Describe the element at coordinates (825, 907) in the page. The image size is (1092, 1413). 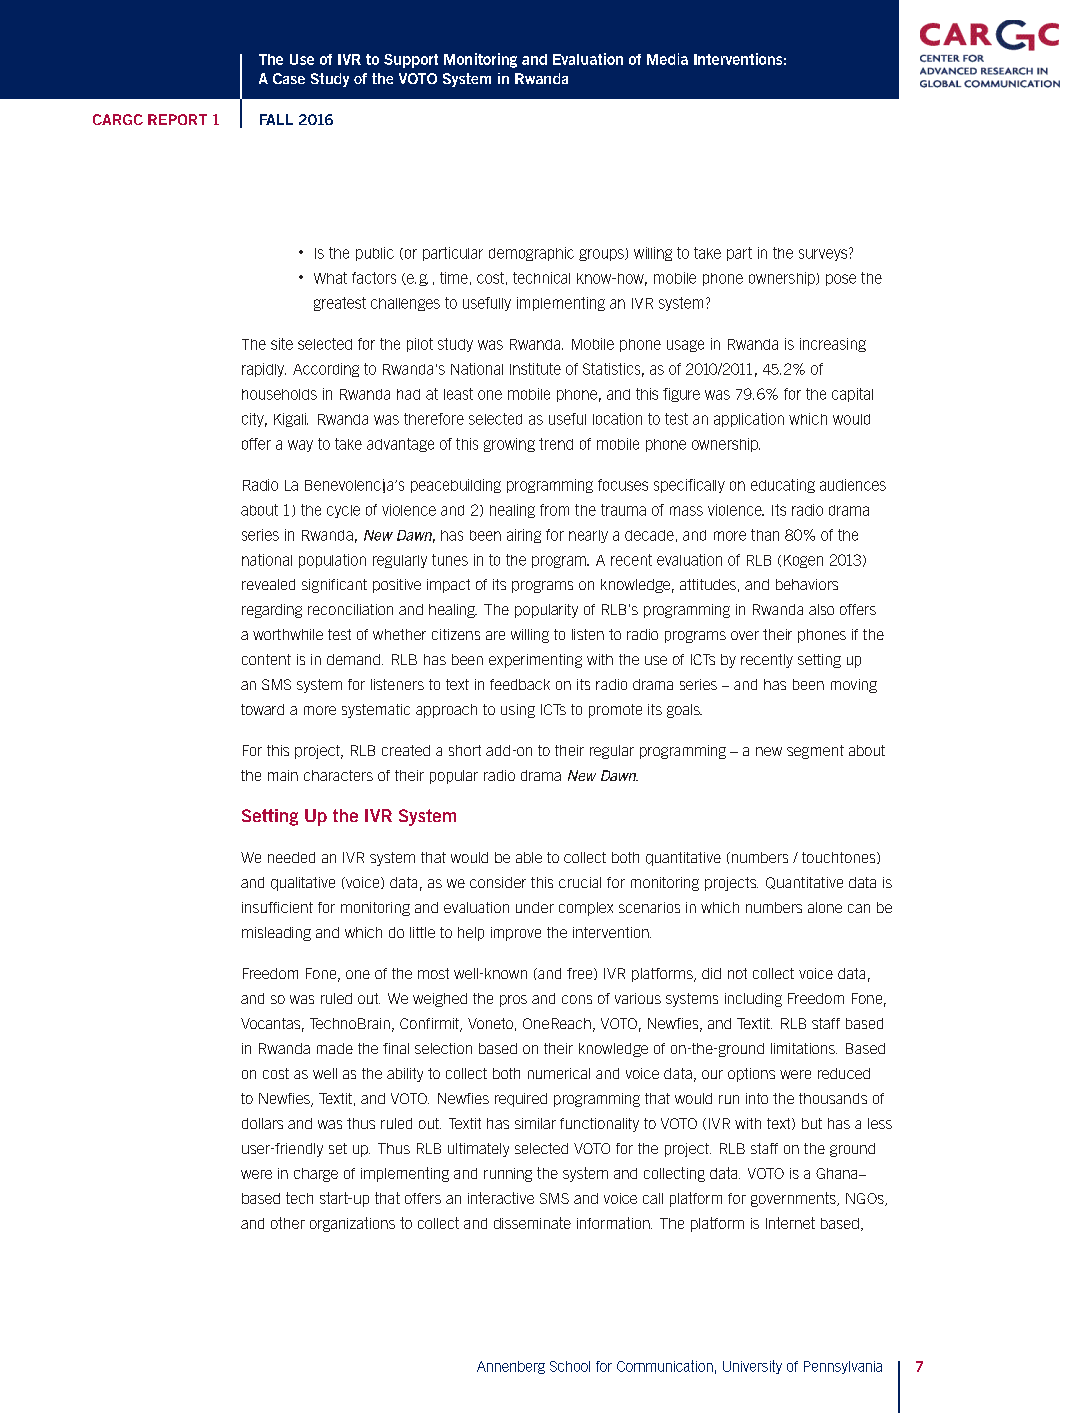
I see `alone` at that location.
